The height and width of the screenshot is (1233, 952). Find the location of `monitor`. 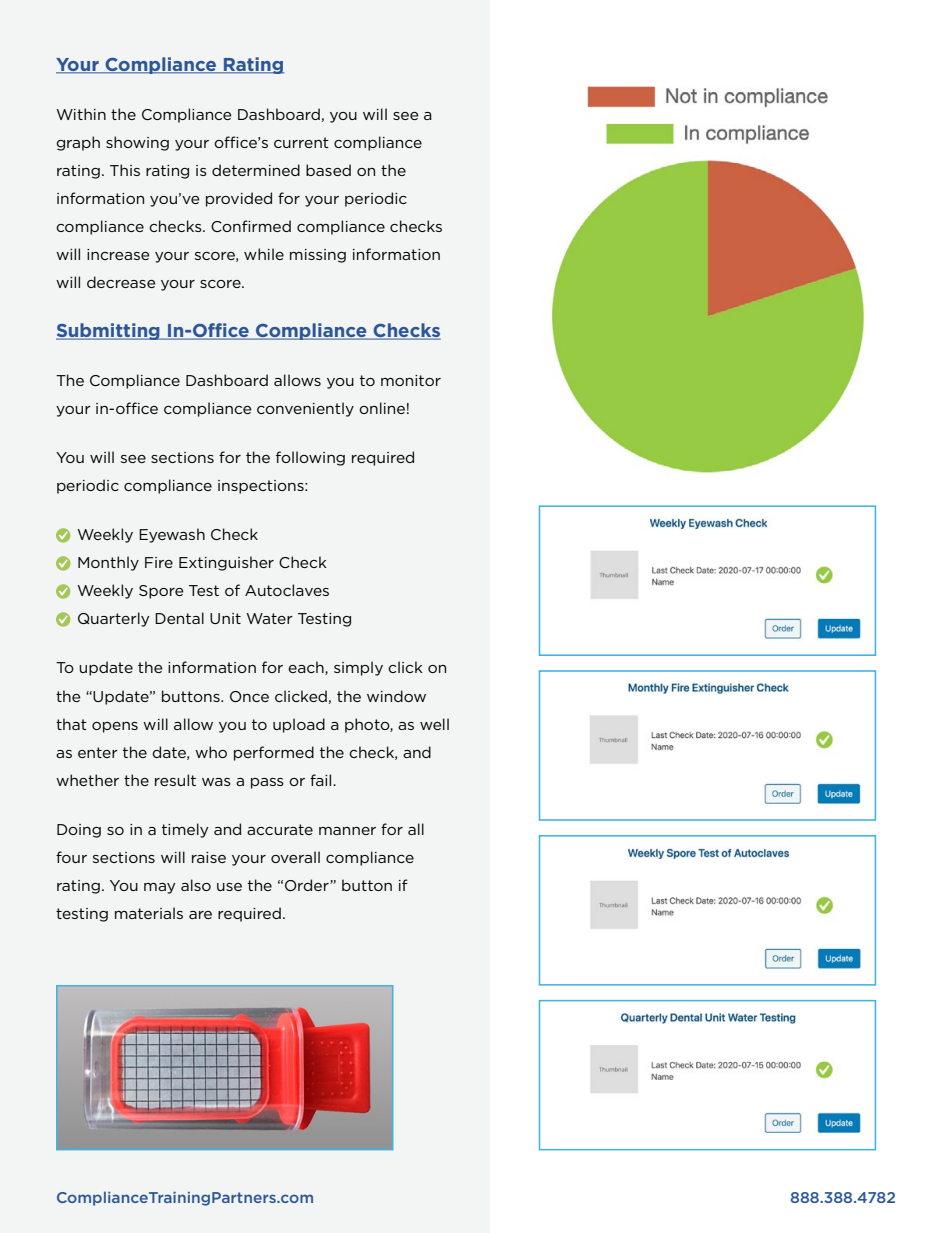

monitor is located at coordinates (411, 380).
